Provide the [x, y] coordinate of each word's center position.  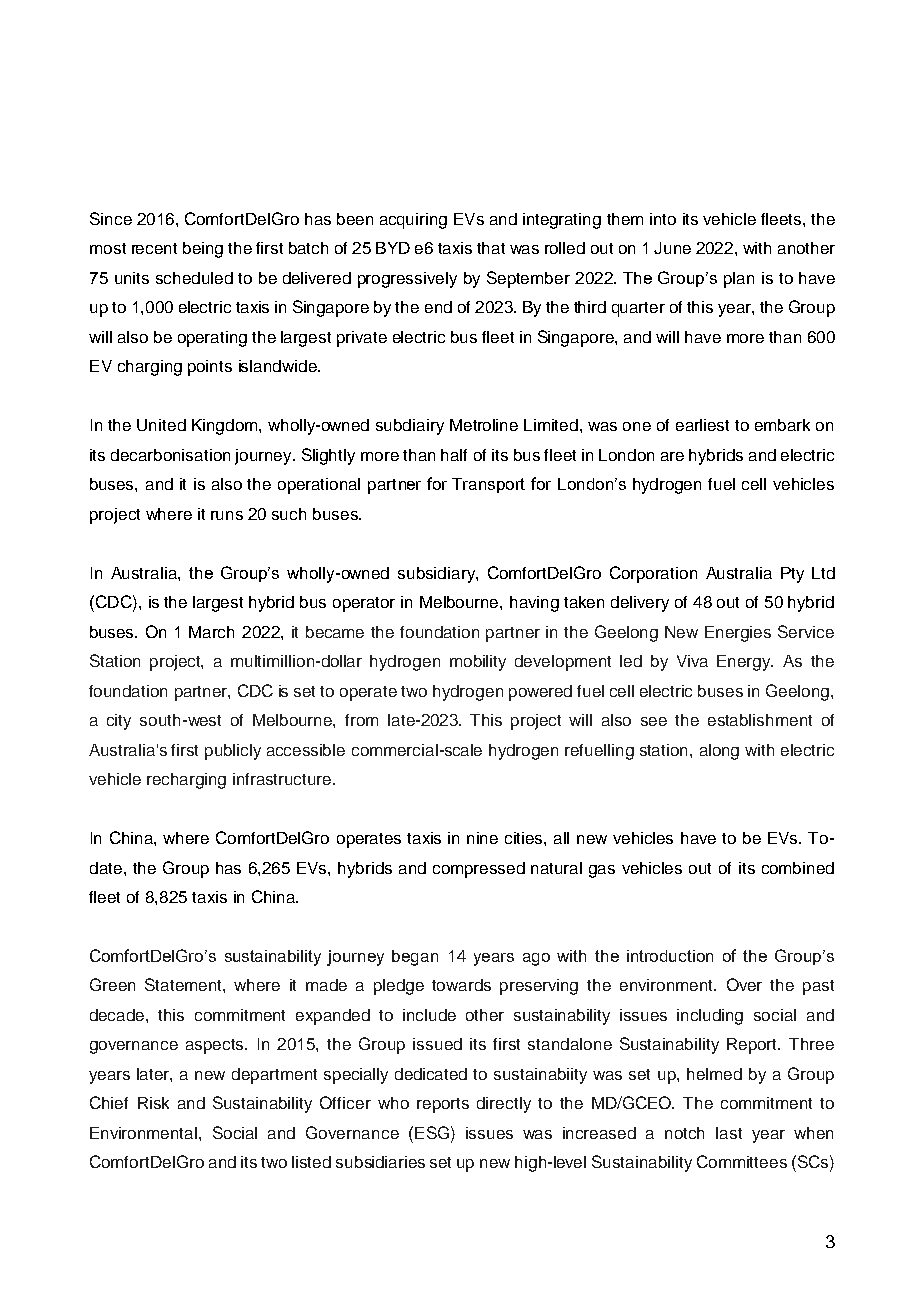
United [161, 425]
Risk [153, 1103]
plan [739, 280]
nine [482, 838]
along [719, 752]
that [491, 248]
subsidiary [437, 575]
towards [461, 985]
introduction [670, 956]
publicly [233, 752]
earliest [702, 425]
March [211, 632]
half [454, 455]
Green [112, 984]
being [203, 250]
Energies [738, 634]
